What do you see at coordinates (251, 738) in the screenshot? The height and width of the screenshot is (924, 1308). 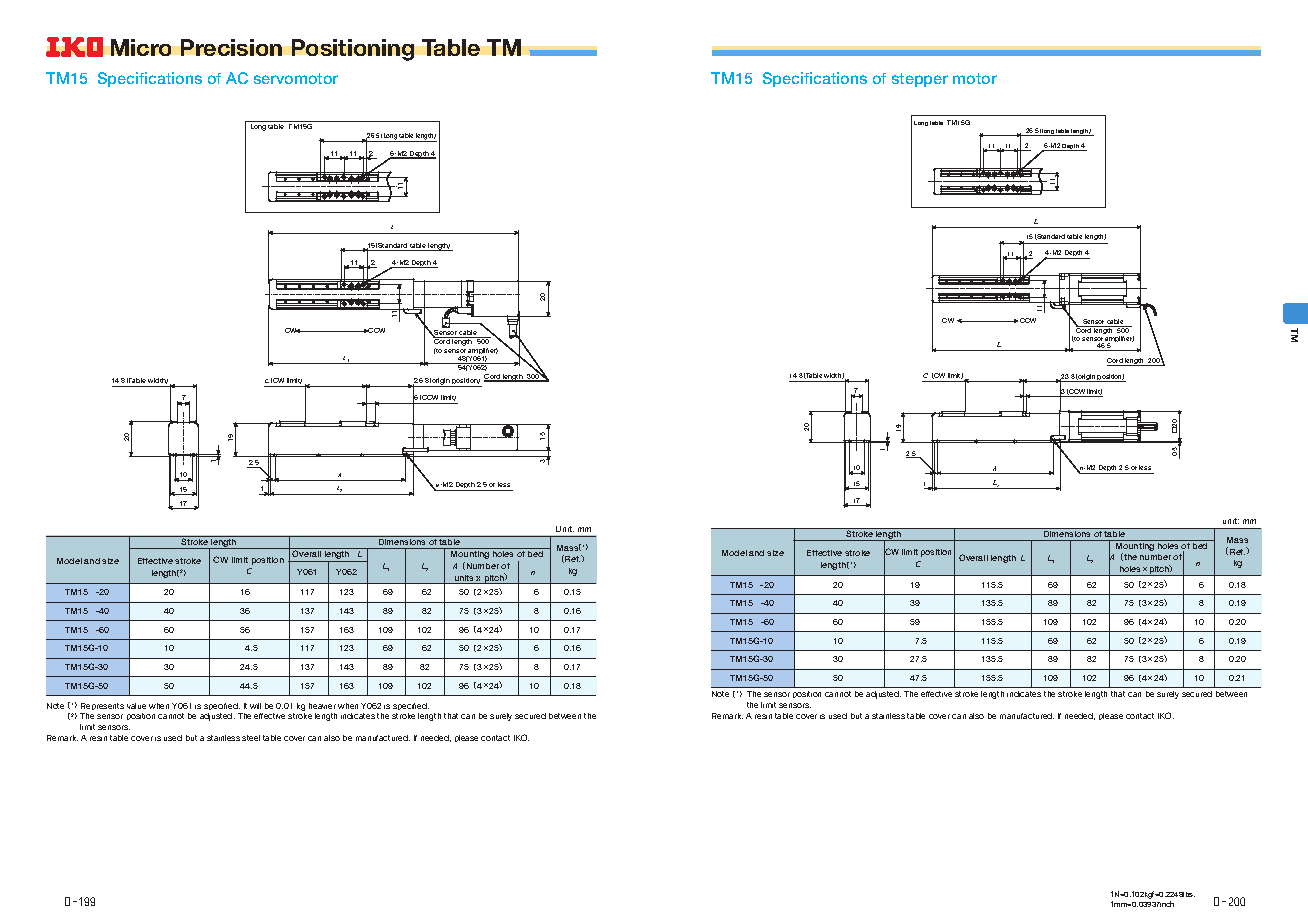 I see `steel` at bounding box center [251, 738].
